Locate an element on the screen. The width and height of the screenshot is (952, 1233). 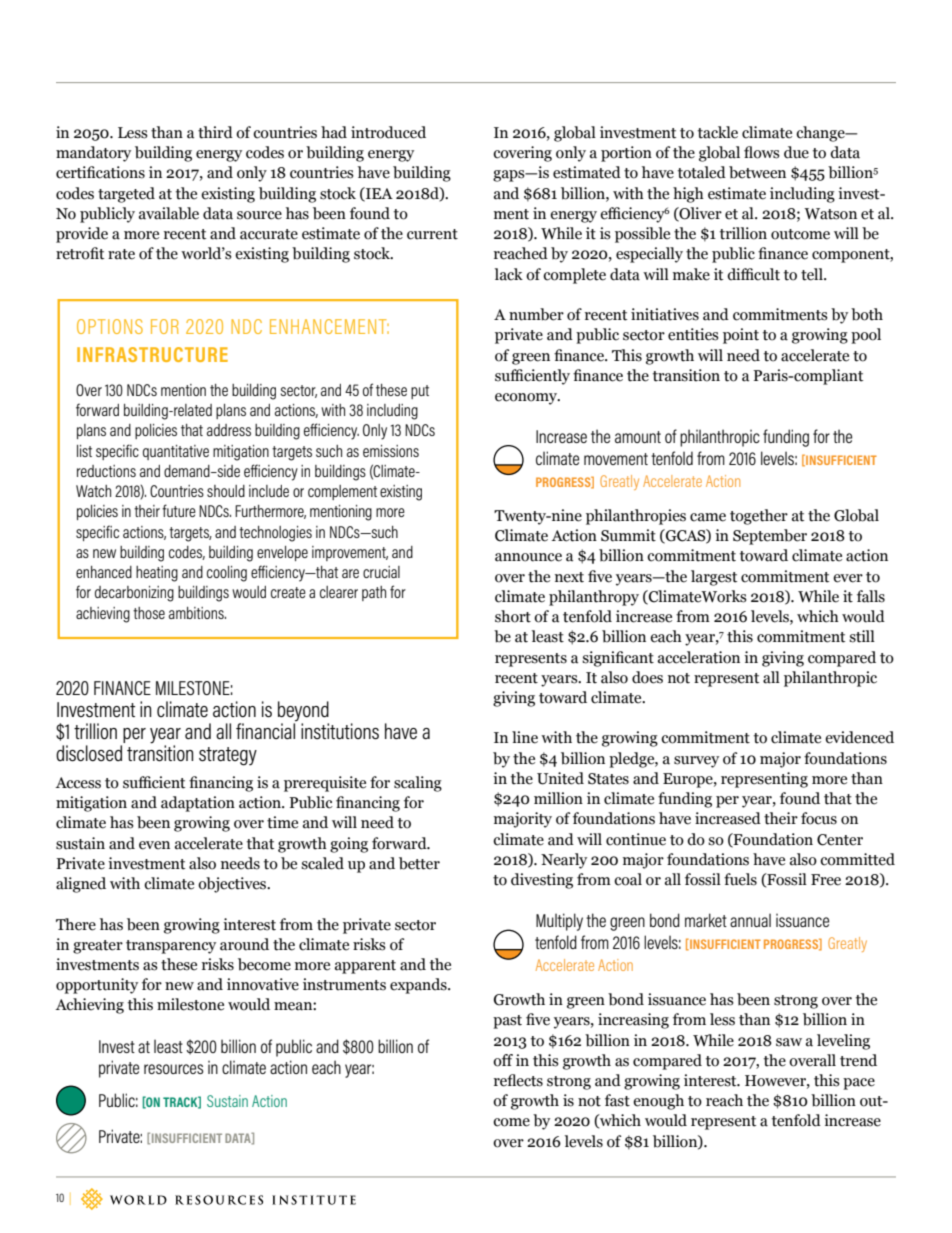
introduced is located at coordinates (388, 132).
